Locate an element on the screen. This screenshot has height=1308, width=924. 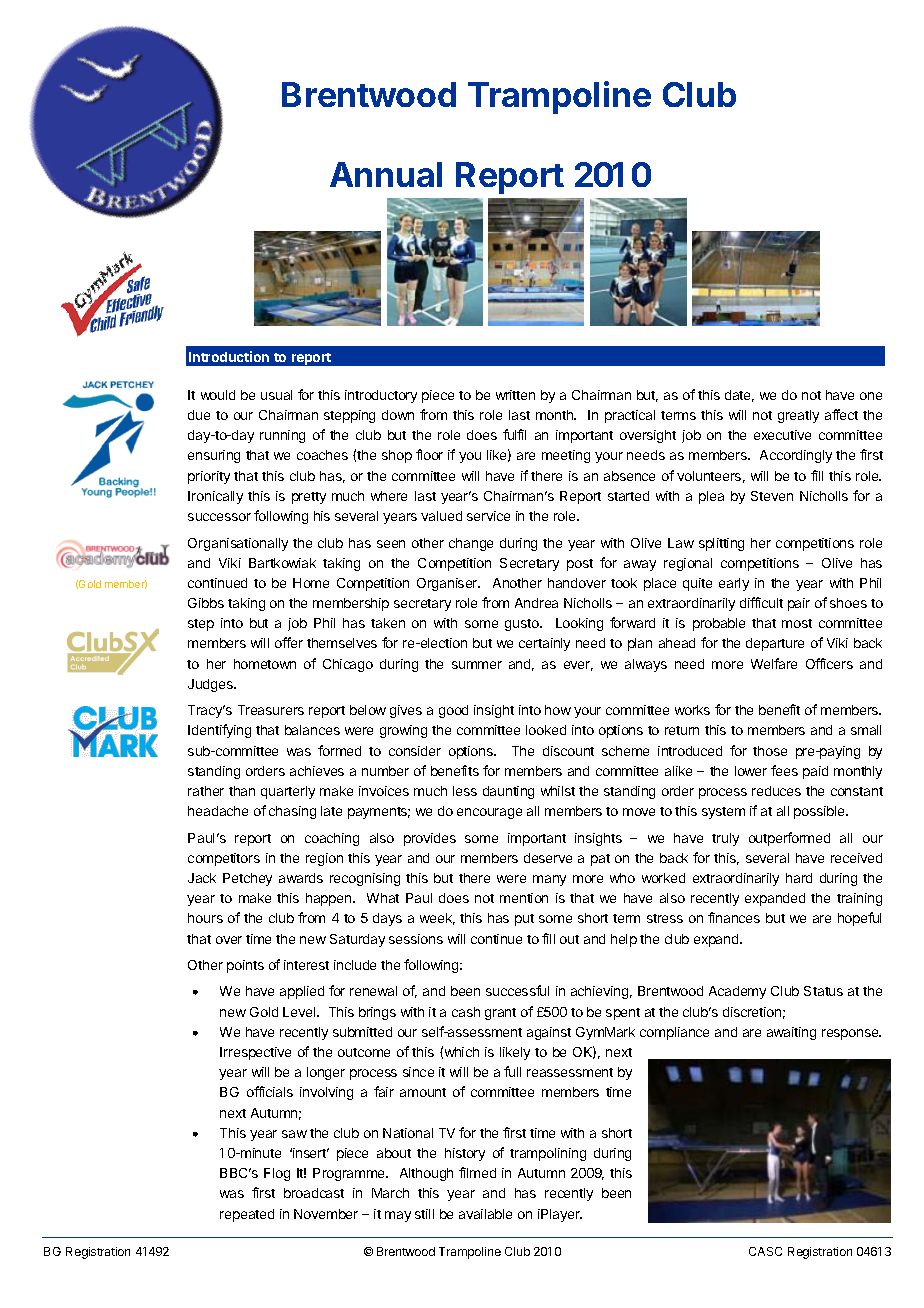
pretty is located at coordinates (309, 498).
